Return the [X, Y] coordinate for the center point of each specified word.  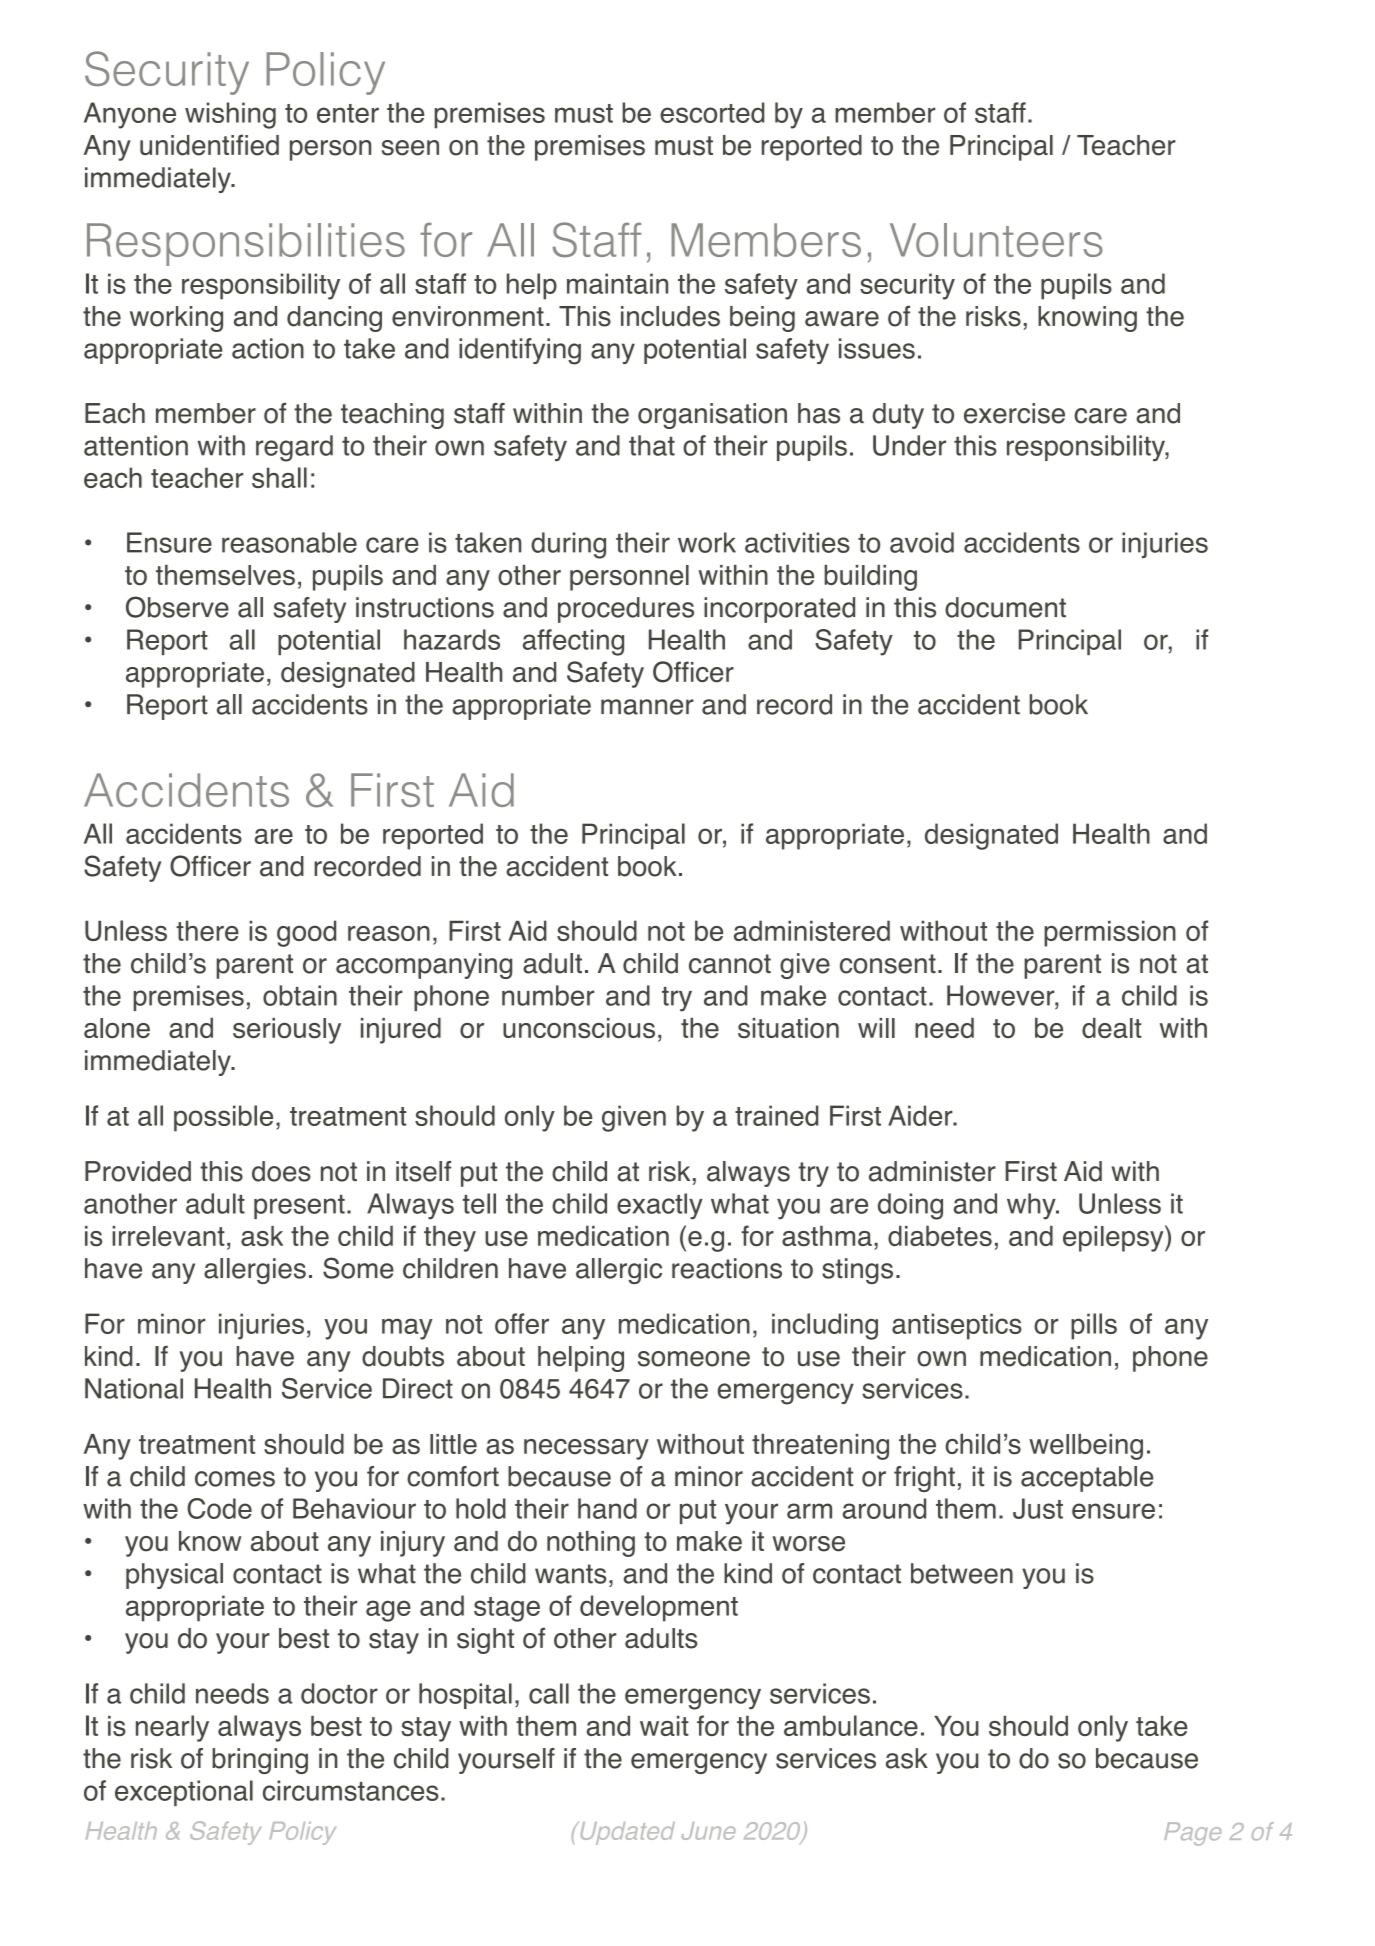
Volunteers [996, 240]
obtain [300, 995]
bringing [260, 1761]
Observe [177, 607]
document [1005, 607]
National [134, 1388]
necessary [586, 1449]
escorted [712, 112]
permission [1110, 934]
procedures [626, 610]
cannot [730, 964]
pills [1094, 1326]
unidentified [209, 145]
